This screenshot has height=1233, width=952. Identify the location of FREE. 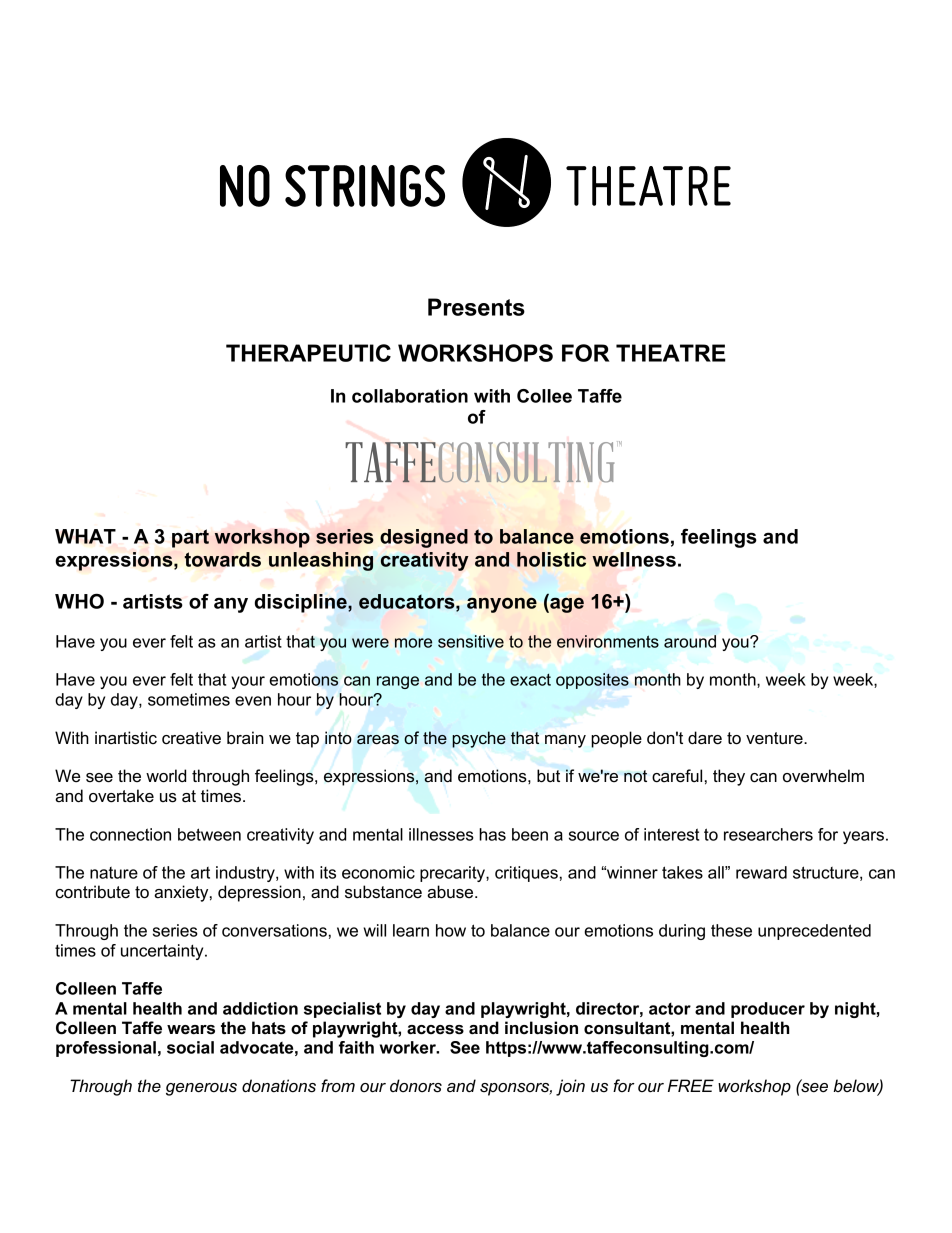
(691, 1085).
